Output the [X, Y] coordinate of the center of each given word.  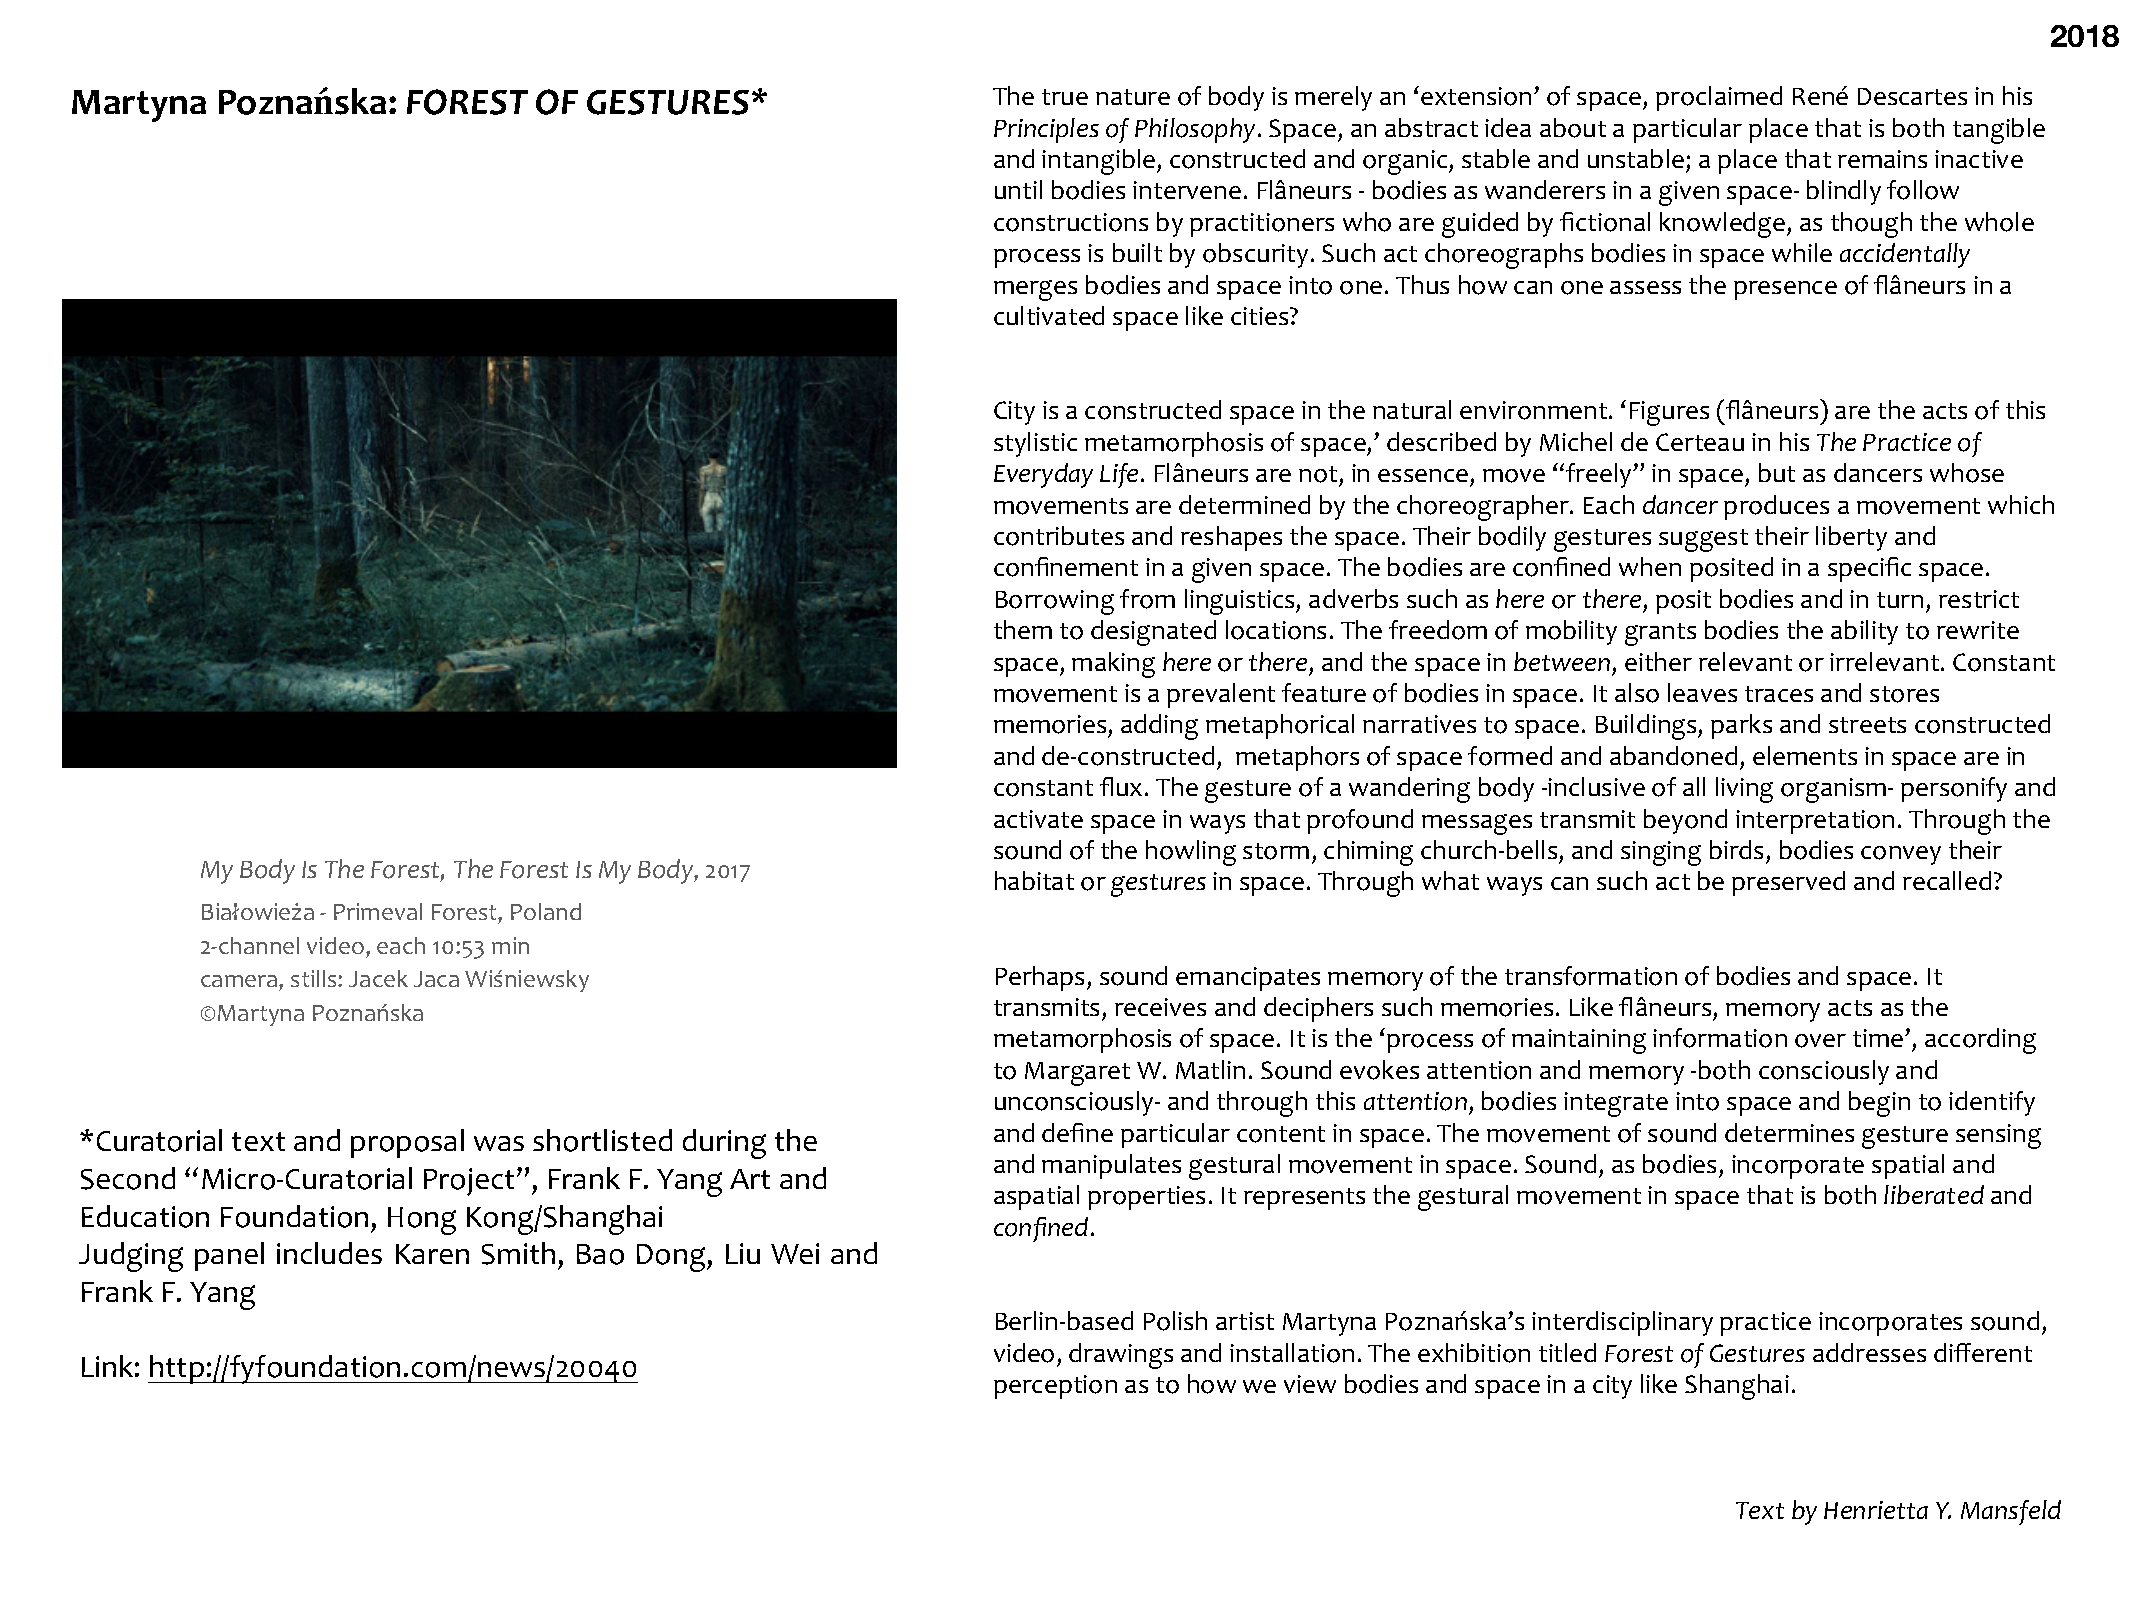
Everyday [1043, 475]
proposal [407, 1143]
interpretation [1815, 822]
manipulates [1111, 1166]
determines [1789, 1132]
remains [1882, 159]
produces [1776, 507]
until [1018, 189]
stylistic [1035, 444]
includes [329, 1253]
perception [1055, 1387]
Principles [1046, 130]
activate [1038, 819]
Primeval [378, 911]
